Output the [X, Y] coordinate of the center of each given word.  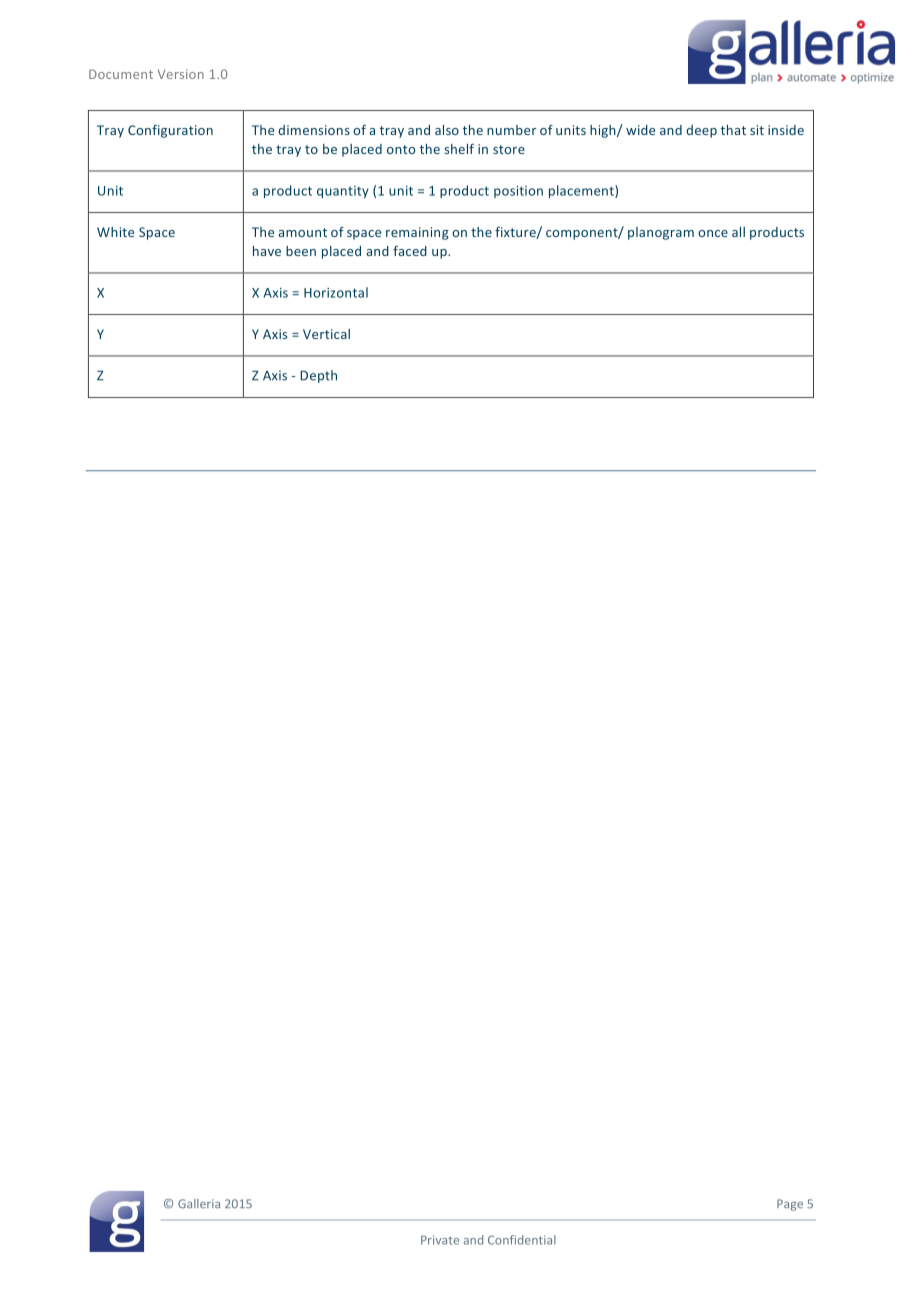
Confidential [522, 1240]
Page [790, 1205]
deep [701, 131]
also [447, 130]
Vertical [326, 334]
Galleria [199, 1204]
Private [440, 1240]
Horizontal [336, 292]
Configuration [170, 131]
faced [410, 251]
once [713, 233]
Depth [318, 376]
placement [582, 191]
